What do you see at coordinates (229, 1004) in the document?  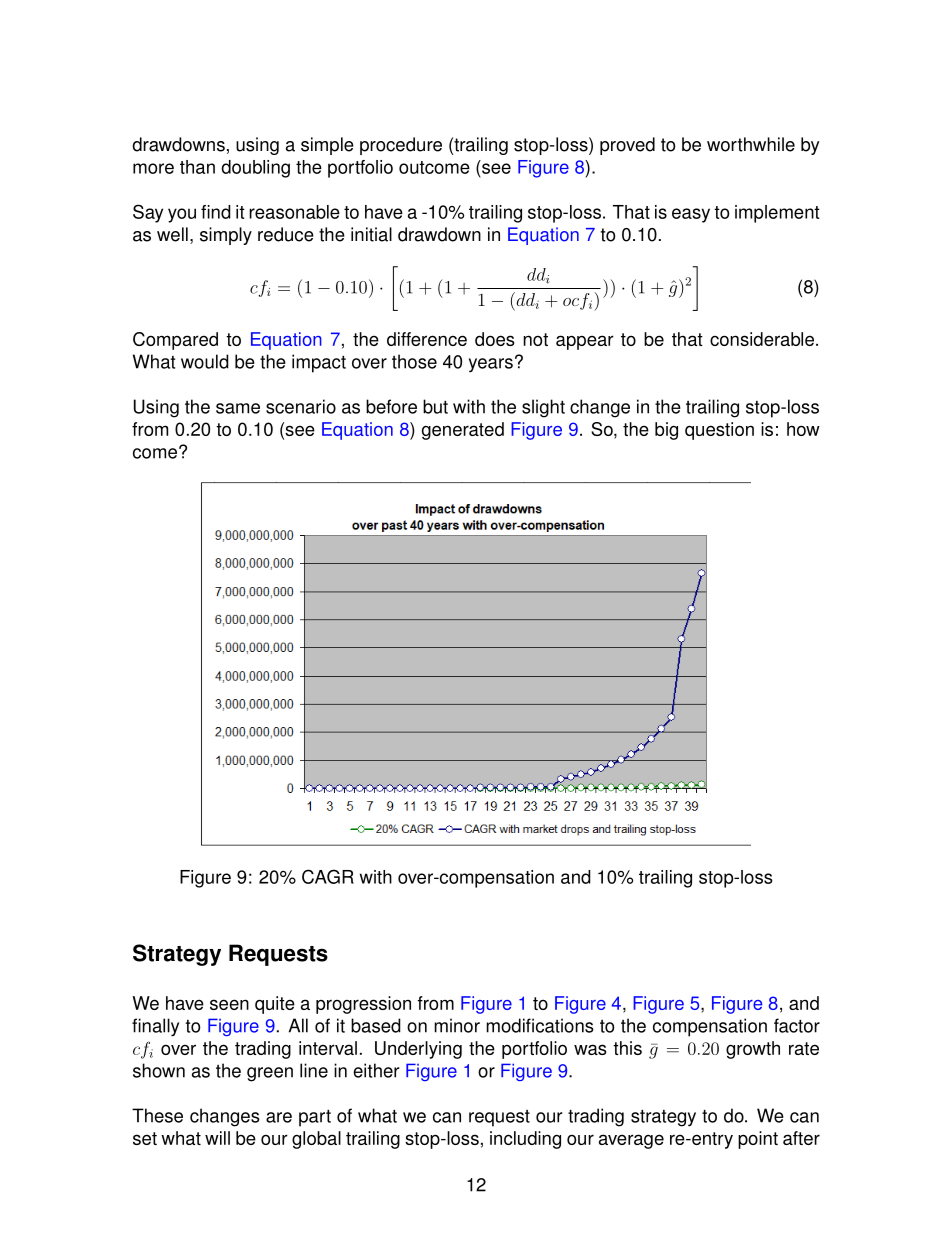 I see `seen` at bounding box center [229, 1004].
